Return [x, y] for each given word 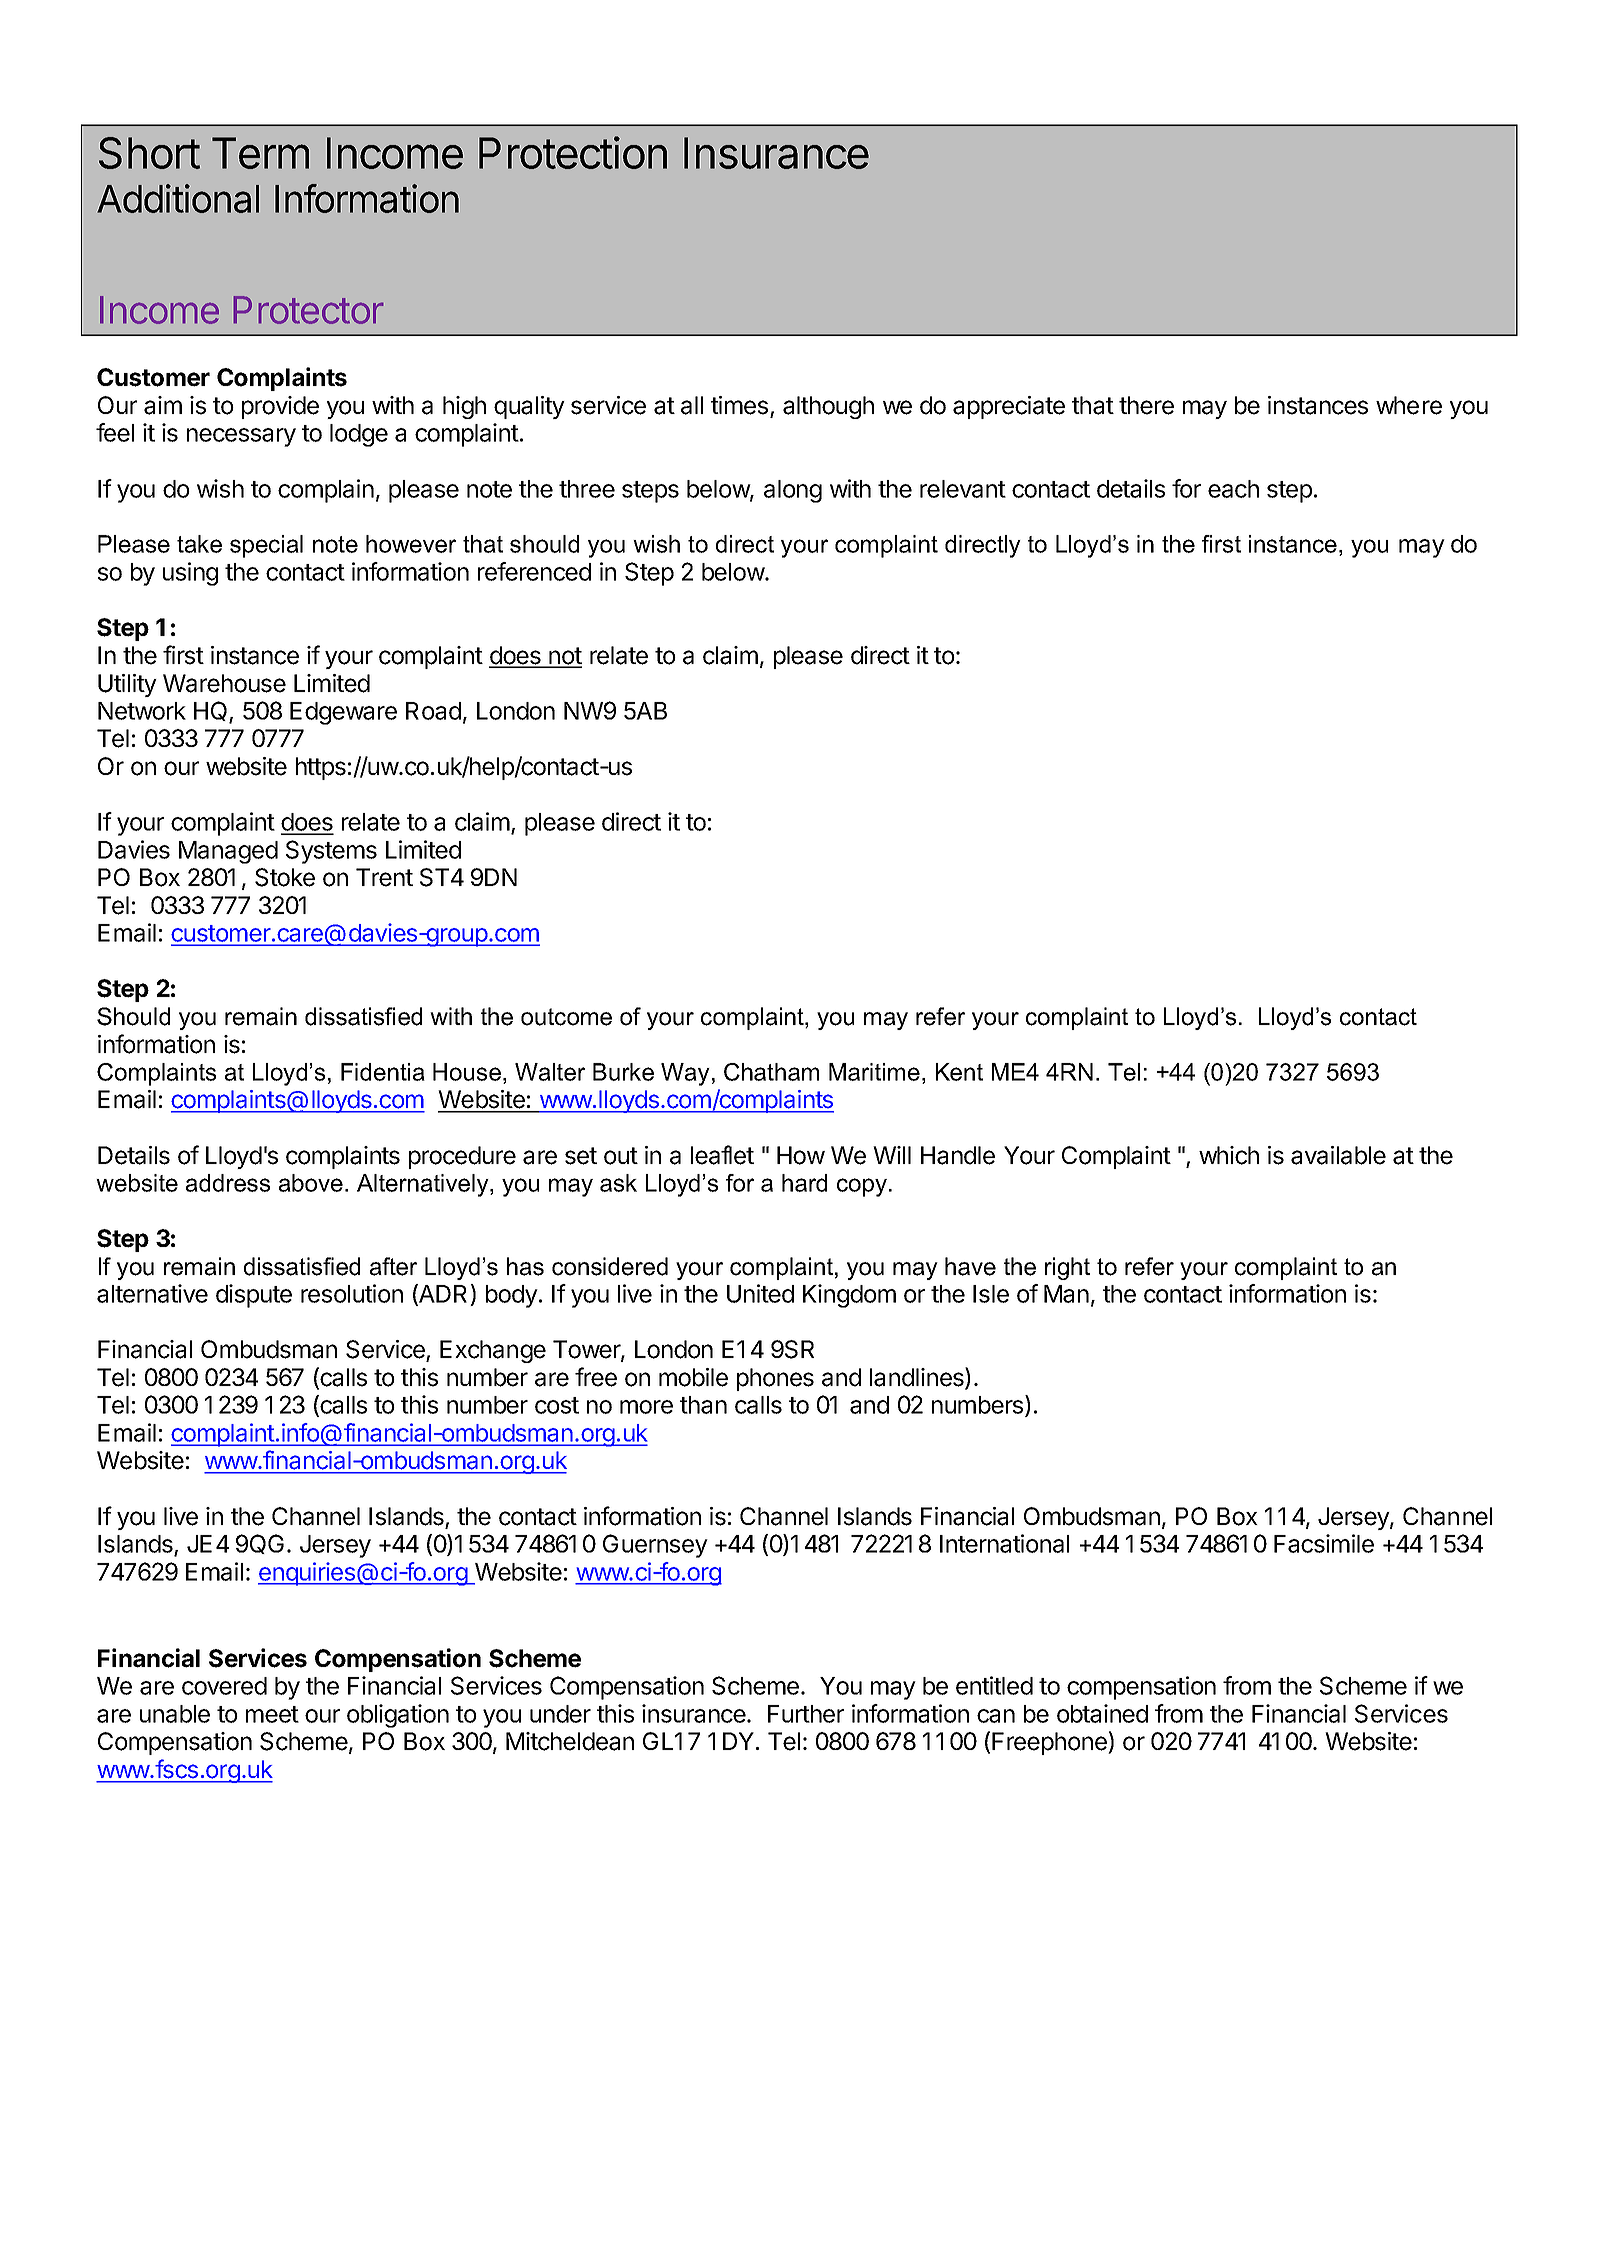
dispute [254, 1296]
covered [224, 1686]
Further [806, 1714]
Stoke [285, 877]
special [266, 546]
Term [260, 153]
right [1067, 1268]
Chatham [771, 1072]
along [793, 491]
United [760, 1293]
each [1233, 489]
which [1229, 1155]
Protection [573, 152]
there [1146, 405]
